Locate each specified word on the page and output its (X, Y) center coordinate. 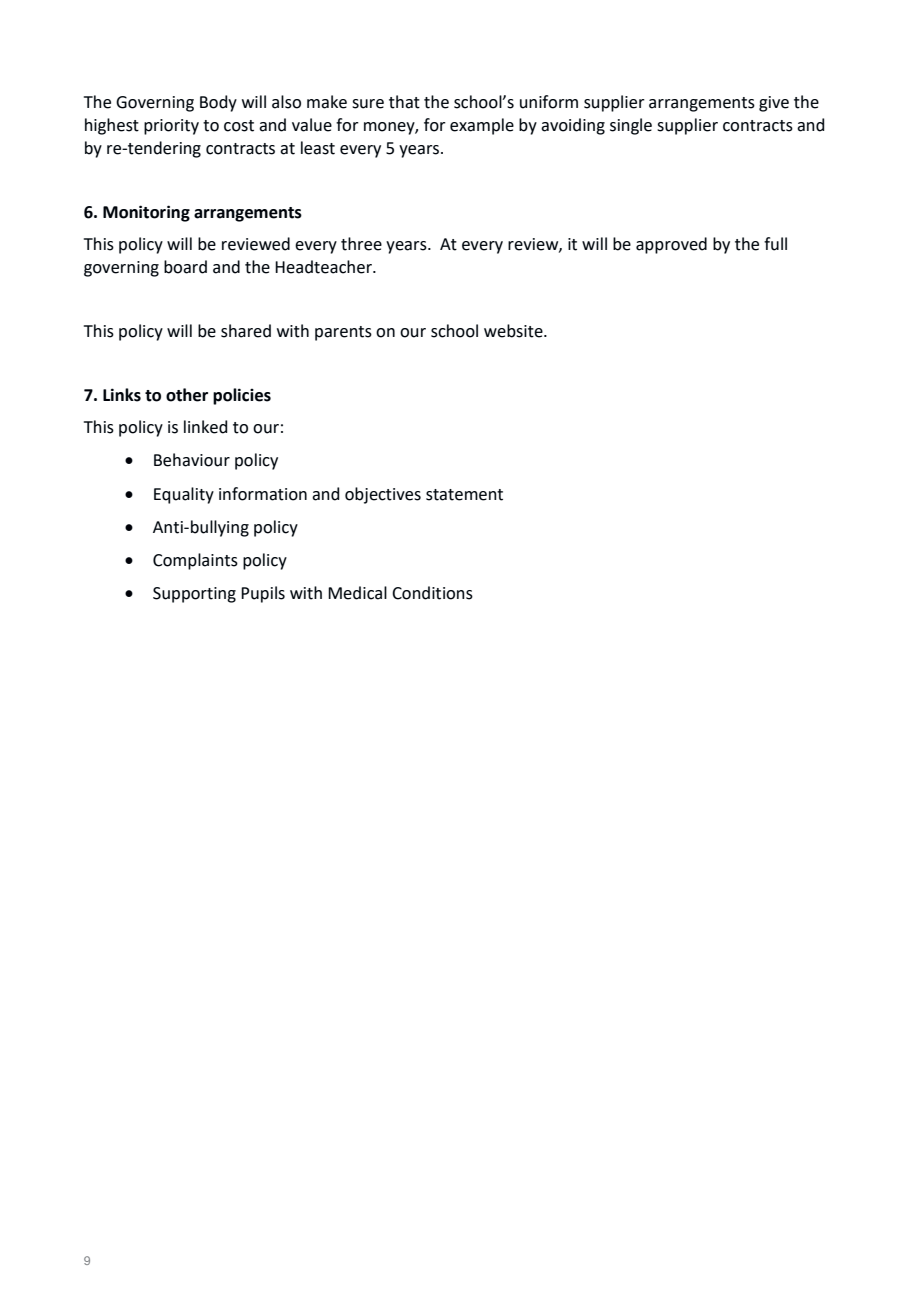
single (631, 126)
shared (246, 331)
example (482, 126)
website (514, 331)
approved (671, 245)
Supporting (194, 595)
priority (171, 127)
